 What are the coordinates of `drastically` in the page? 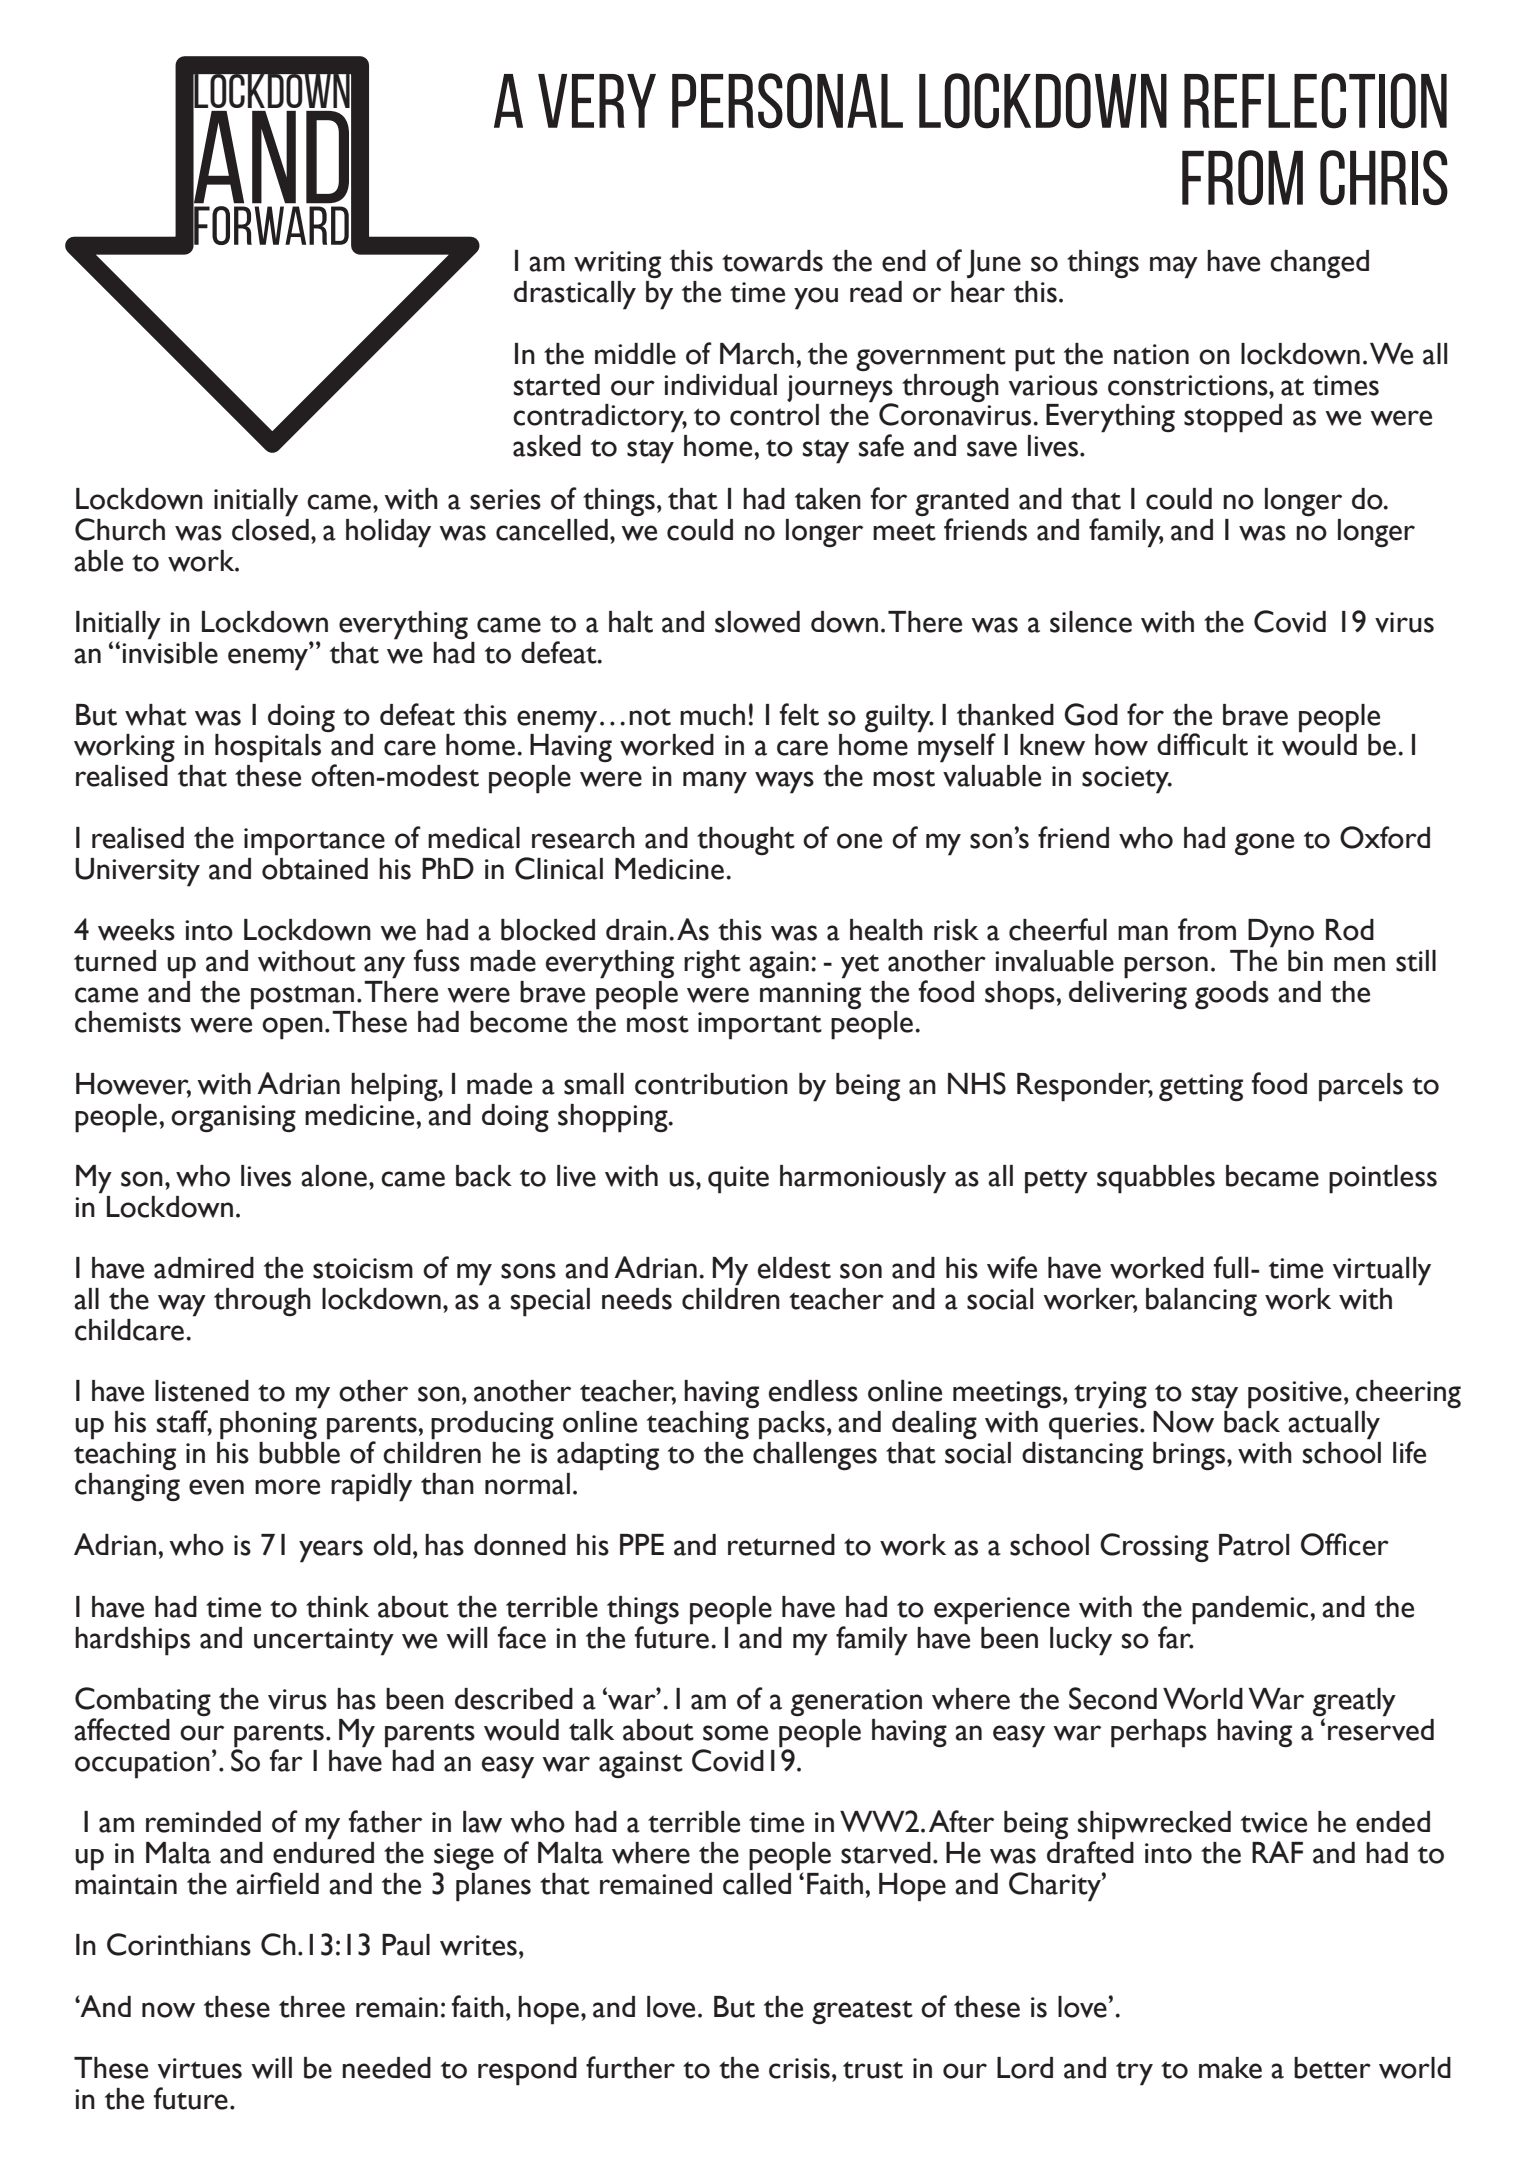 It's located at (575, 295).
